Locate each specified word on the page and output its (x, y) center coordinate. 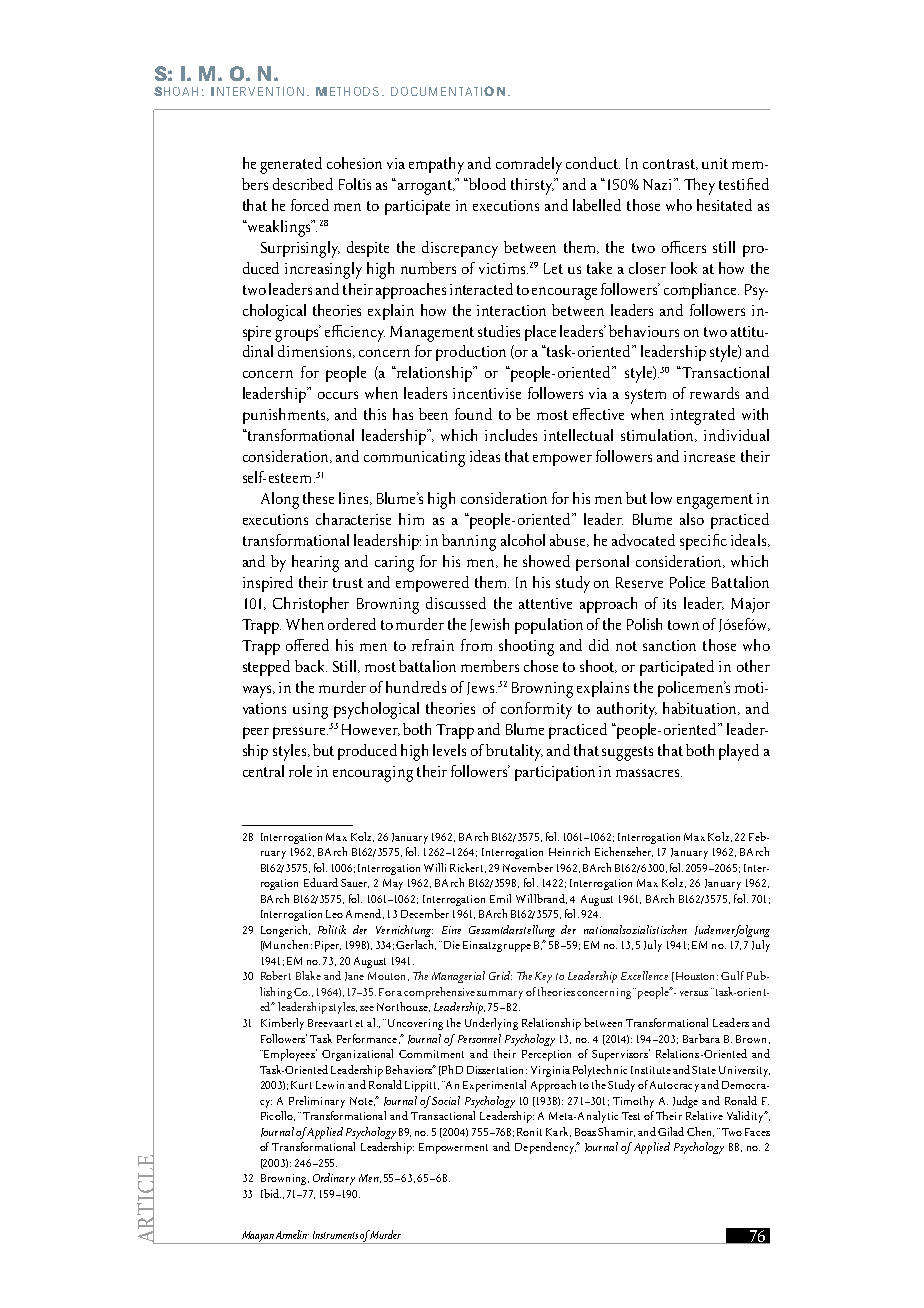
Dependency (546, 1148)
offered (307, 645)
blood (486, 184)
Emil (500, 898)
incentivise (487, 393)
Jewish (489, 625)
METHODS (347, 91)
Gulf (732, 975)
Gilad (671, 1131)
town (683, 625)
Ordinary (334, 1179)
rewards (714, 393)
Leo (334, 914)
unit (715, 163)
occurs (338, 395)
